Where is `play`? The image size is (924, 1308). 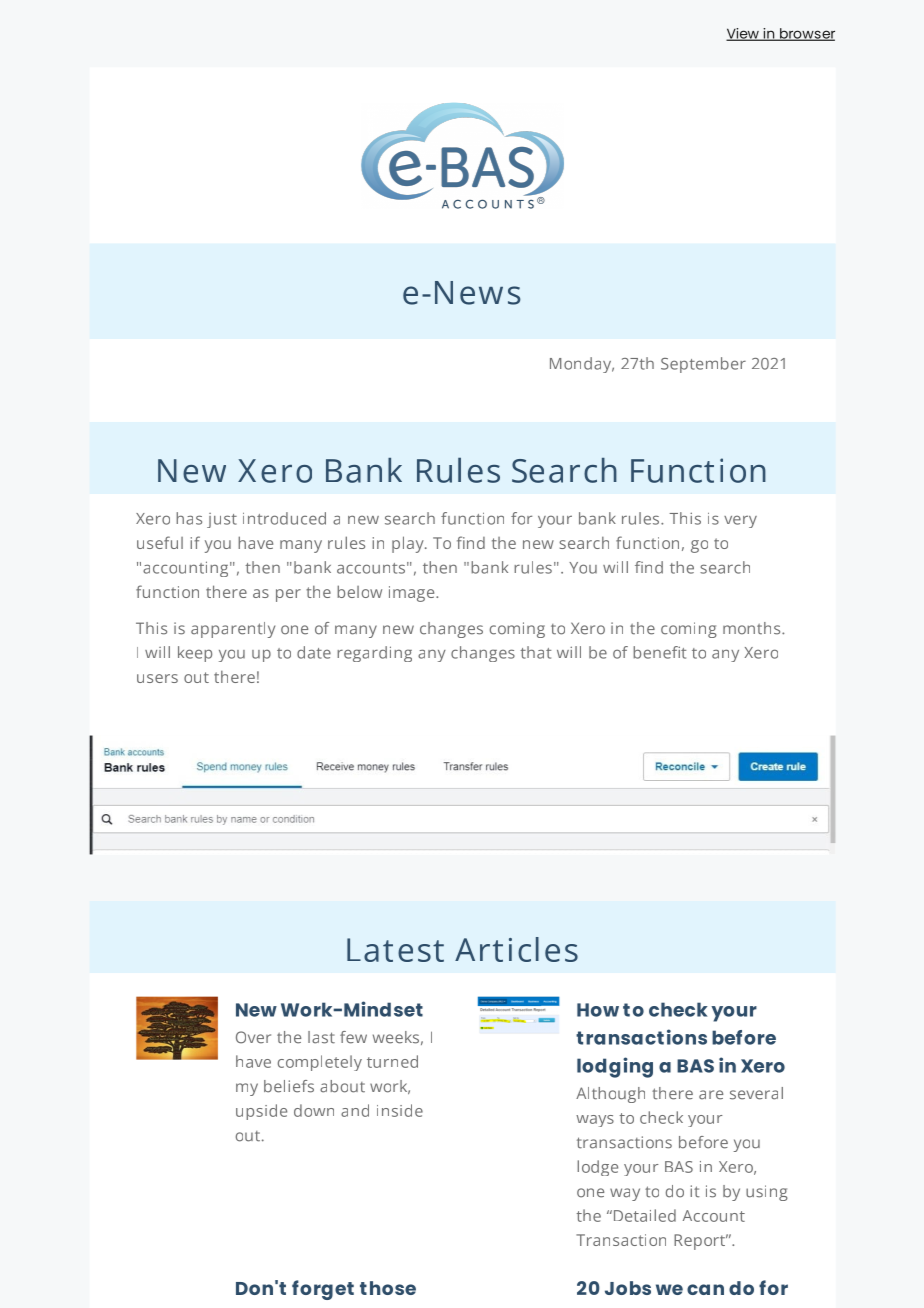 play is located at coordinates (409, 544).
